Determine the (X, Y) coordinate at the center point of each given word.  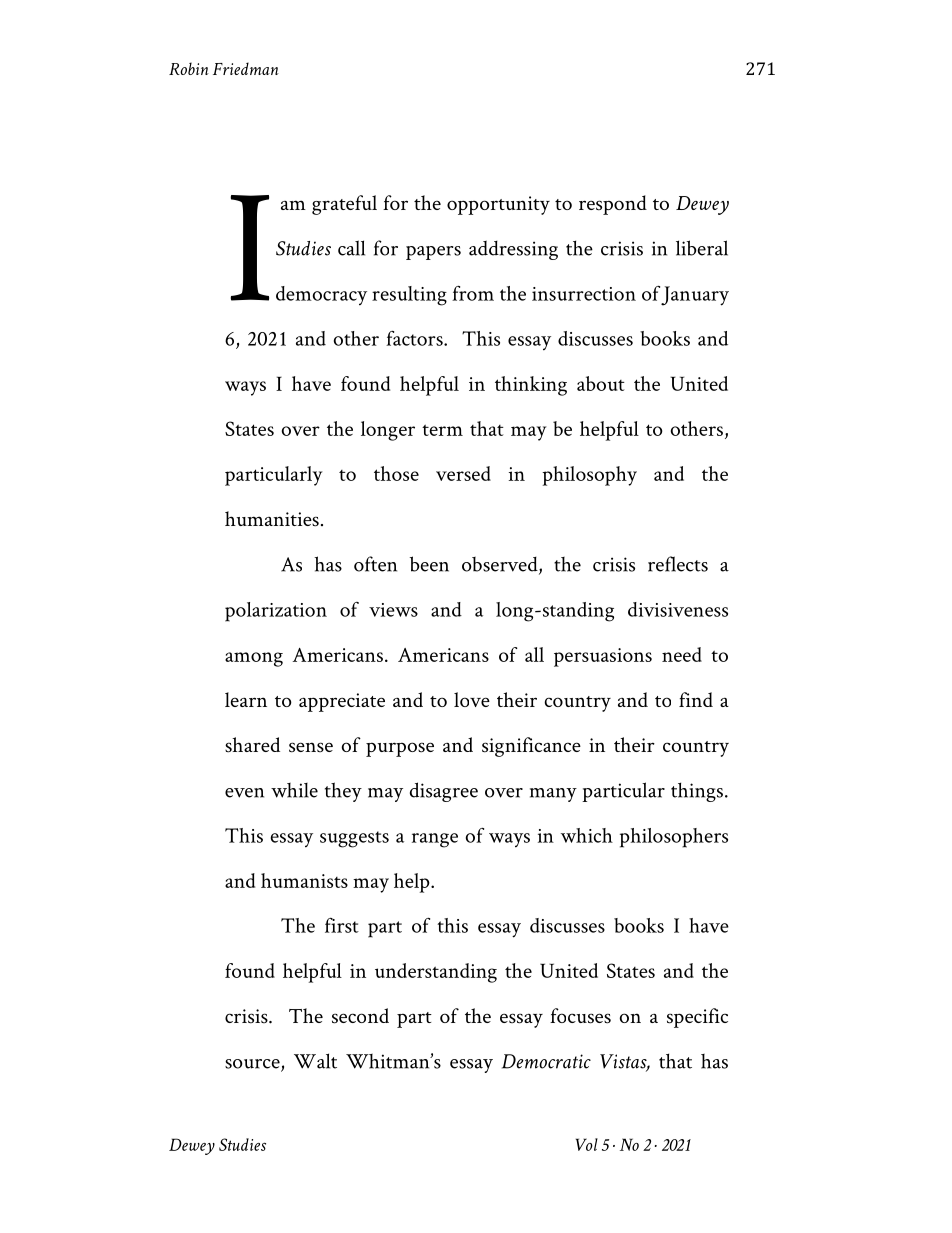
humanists (304, 880)
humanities (272, 519)
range (435, 840)
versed (463, 473)
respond (613, 205)
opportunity (498, 205)
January (695, 296)
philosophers (674, 838)
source (253, 1065)
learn (246, 699)
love (472, 699)
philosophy (589, 476)
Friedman (246, 68)
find (696, 699)
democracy (321, 296)
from (473, 293)
